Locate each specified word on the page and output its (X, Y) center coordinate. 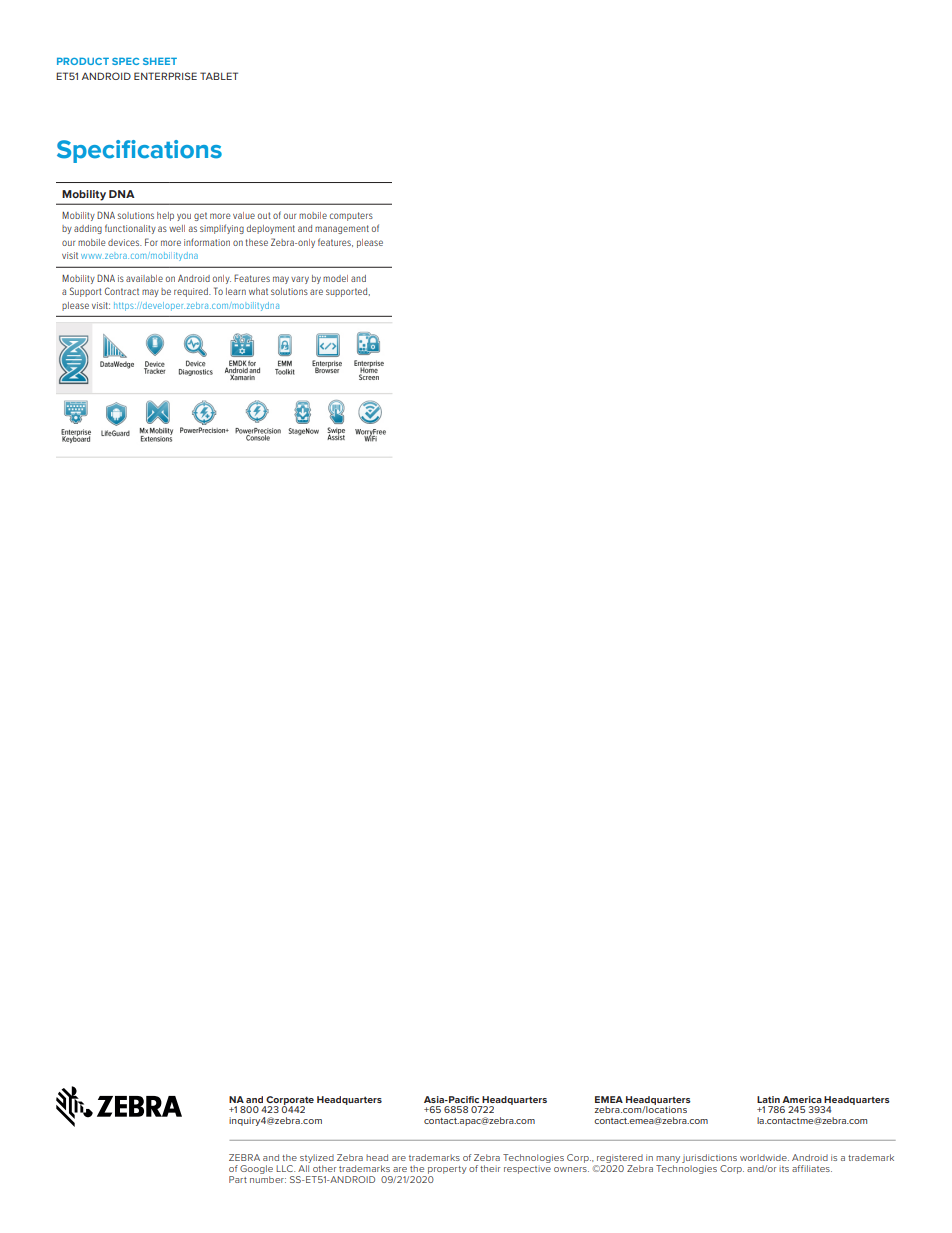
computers (351, 216)
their (490, 1168)
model (335, 278)
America (802, 1099)
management (342, 229)
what (258, 291)
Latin (768, 1099)
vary (300, 280)
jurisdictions (709, 1158)
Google (256, 1169)
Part (238, 1179)
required (192, 292)
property (447, 1170)
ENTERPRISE (165, 76)
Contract (122, 291)
